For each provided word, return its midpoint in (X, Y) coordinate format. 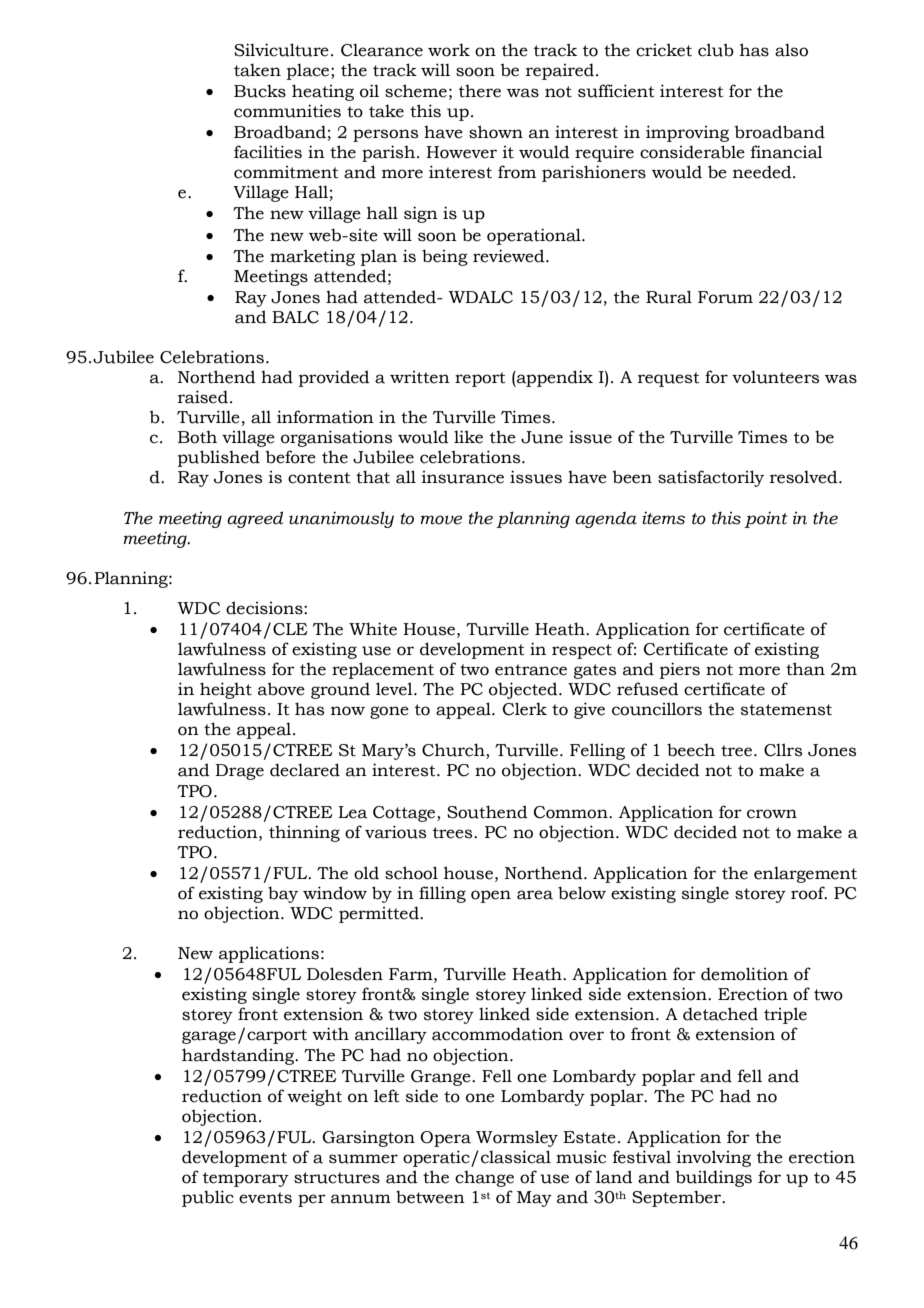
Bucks (260, 91)
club (716, 50)
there (480, 91)
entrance (531, 670)
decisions (265, 608)
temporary (246, 1179)
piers (680, 670)
